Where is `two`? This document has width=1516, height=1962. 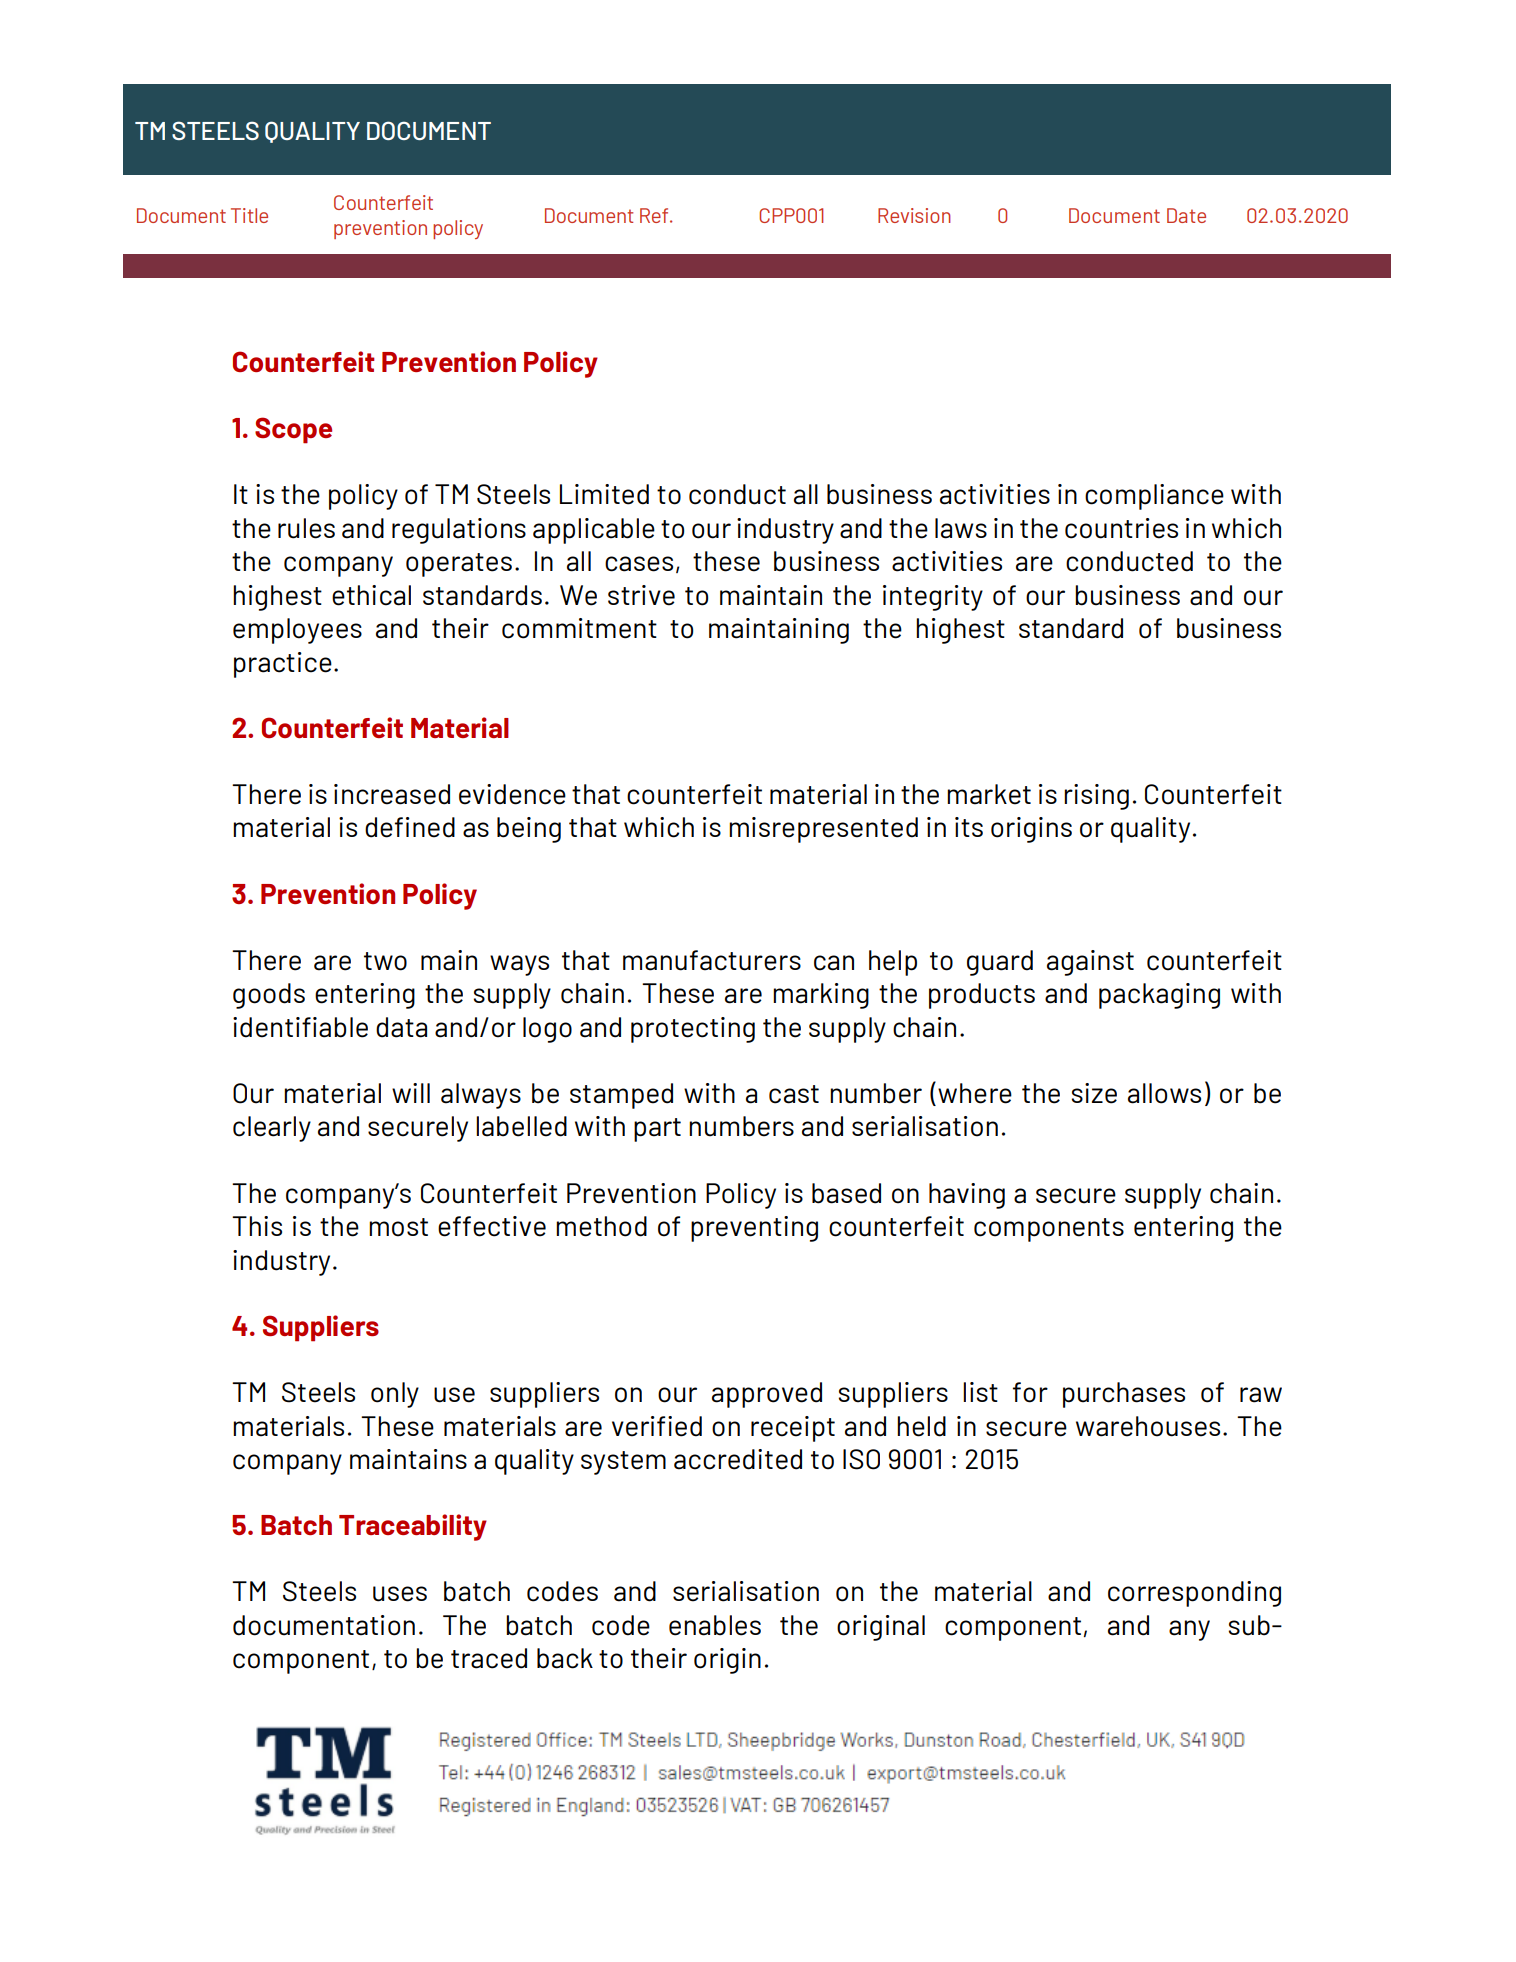 two is located at coordinates (385, 961).
